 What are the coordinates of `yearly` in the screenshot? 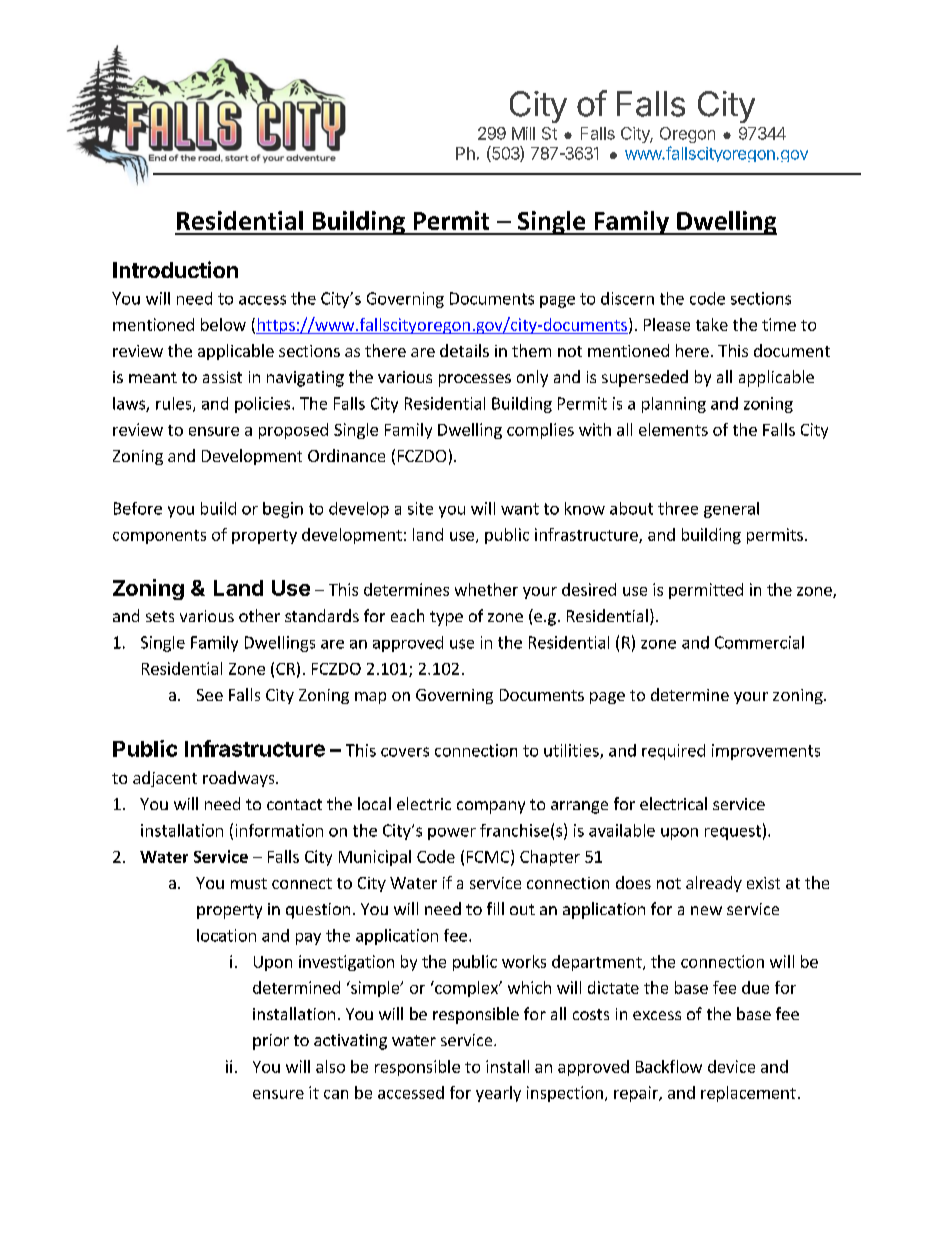 It's located at (498, 1094).
